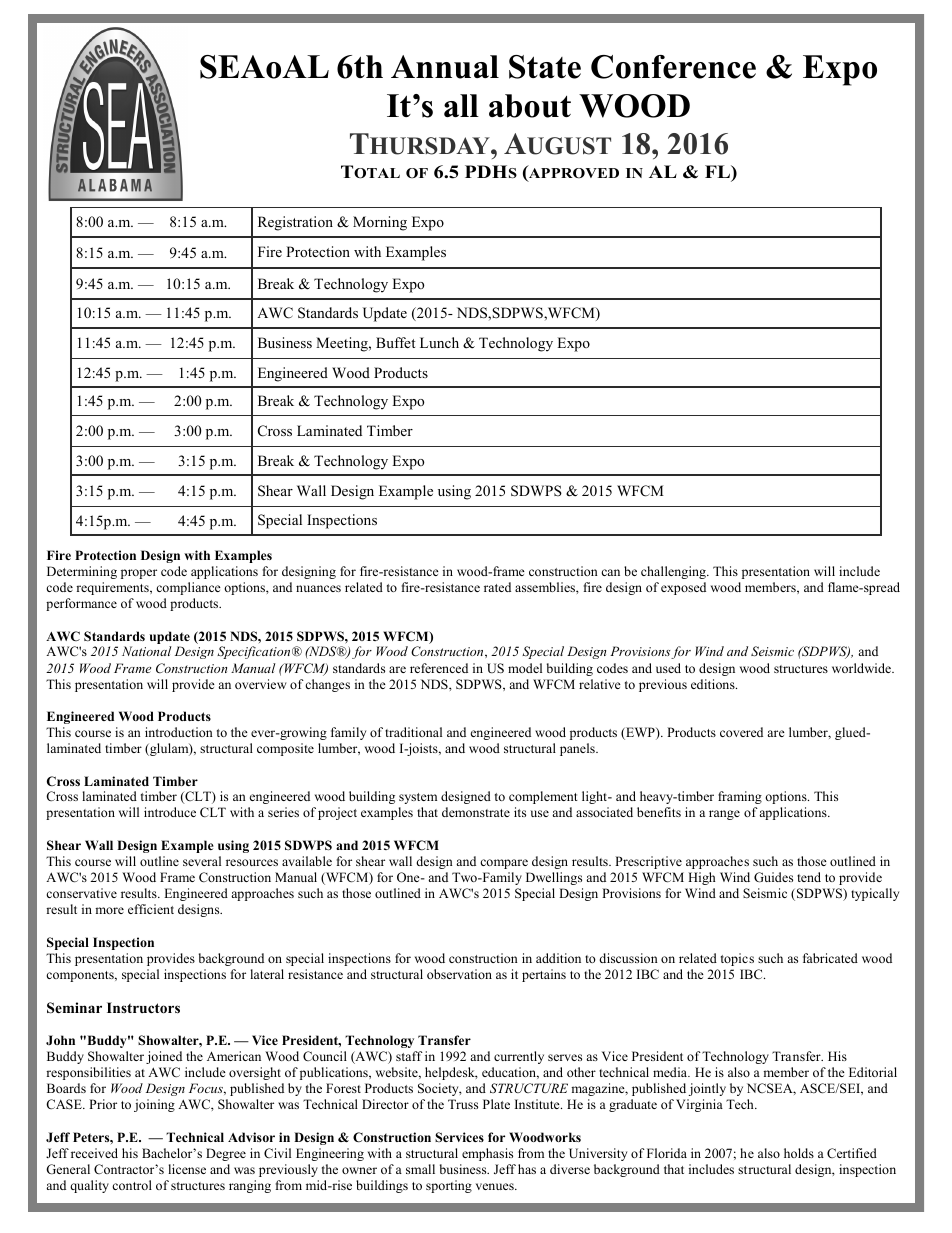 The width and height of the image is (952, 1233). Describe the element at coordinates (439, 342) in the image. I see `Lunch` at that location.
